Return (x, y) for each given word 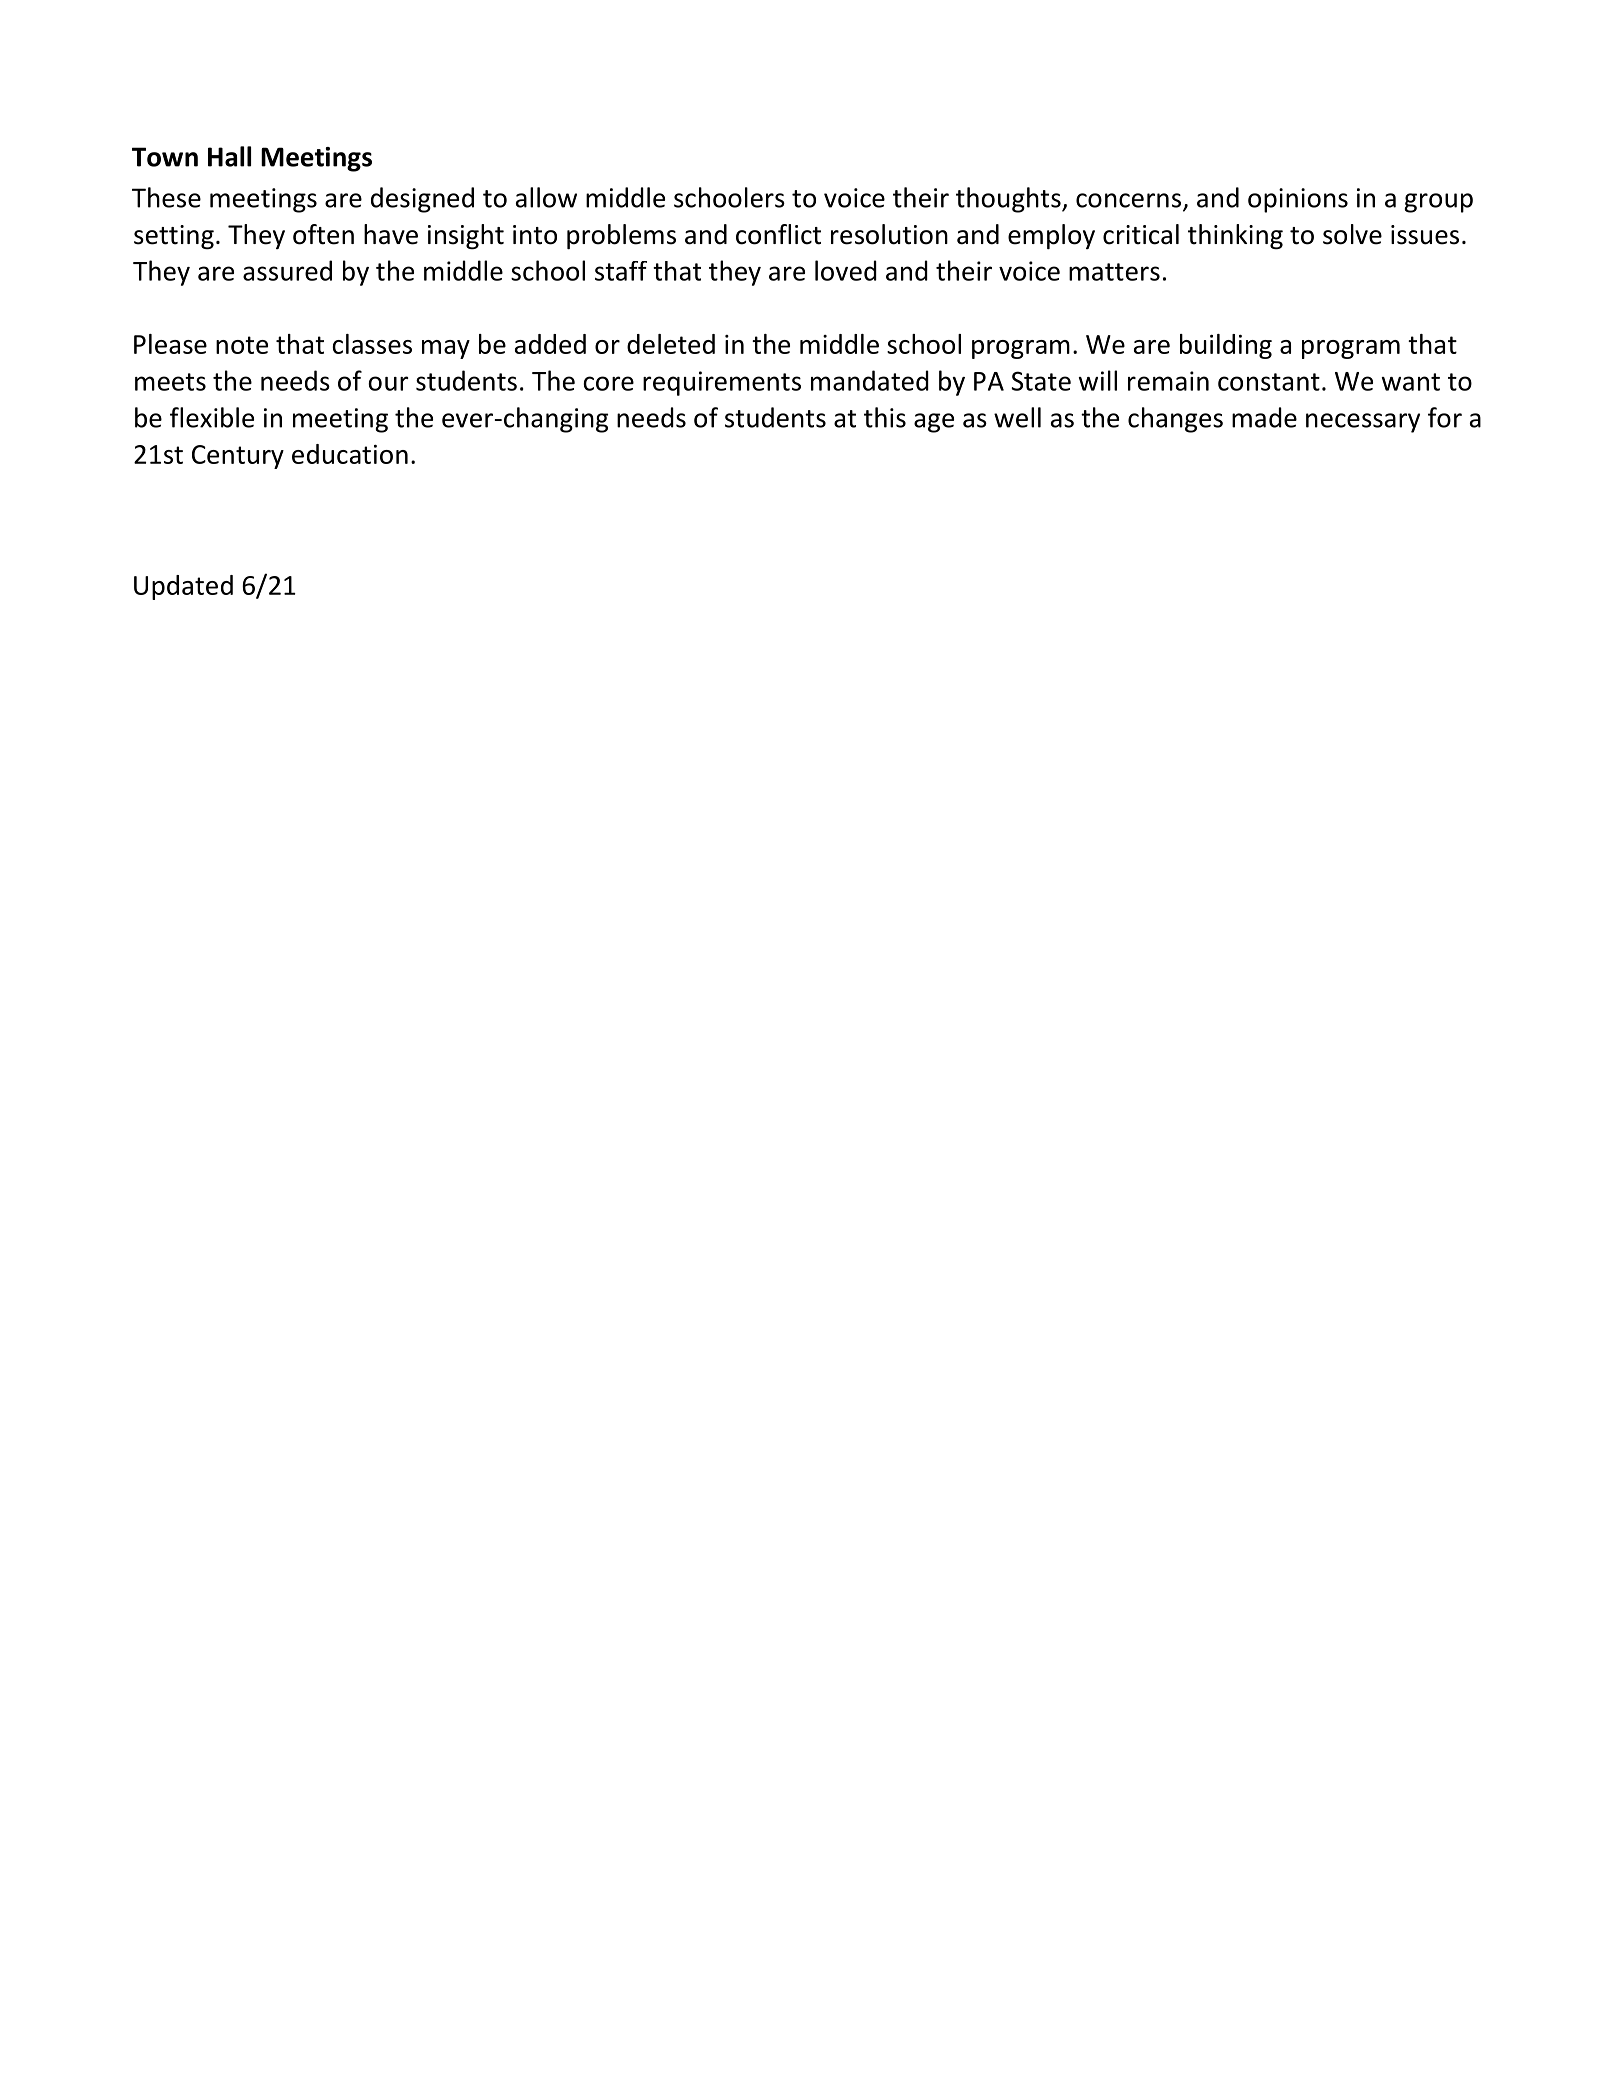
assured (287, 270)
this (885, 417)
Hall (229, 156)
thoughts (1009, 200)
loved (846, 270)
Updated (183, 587)
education (350, 454)
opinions (1298, 200)
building (1226, 346)
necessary (1363, 423)
